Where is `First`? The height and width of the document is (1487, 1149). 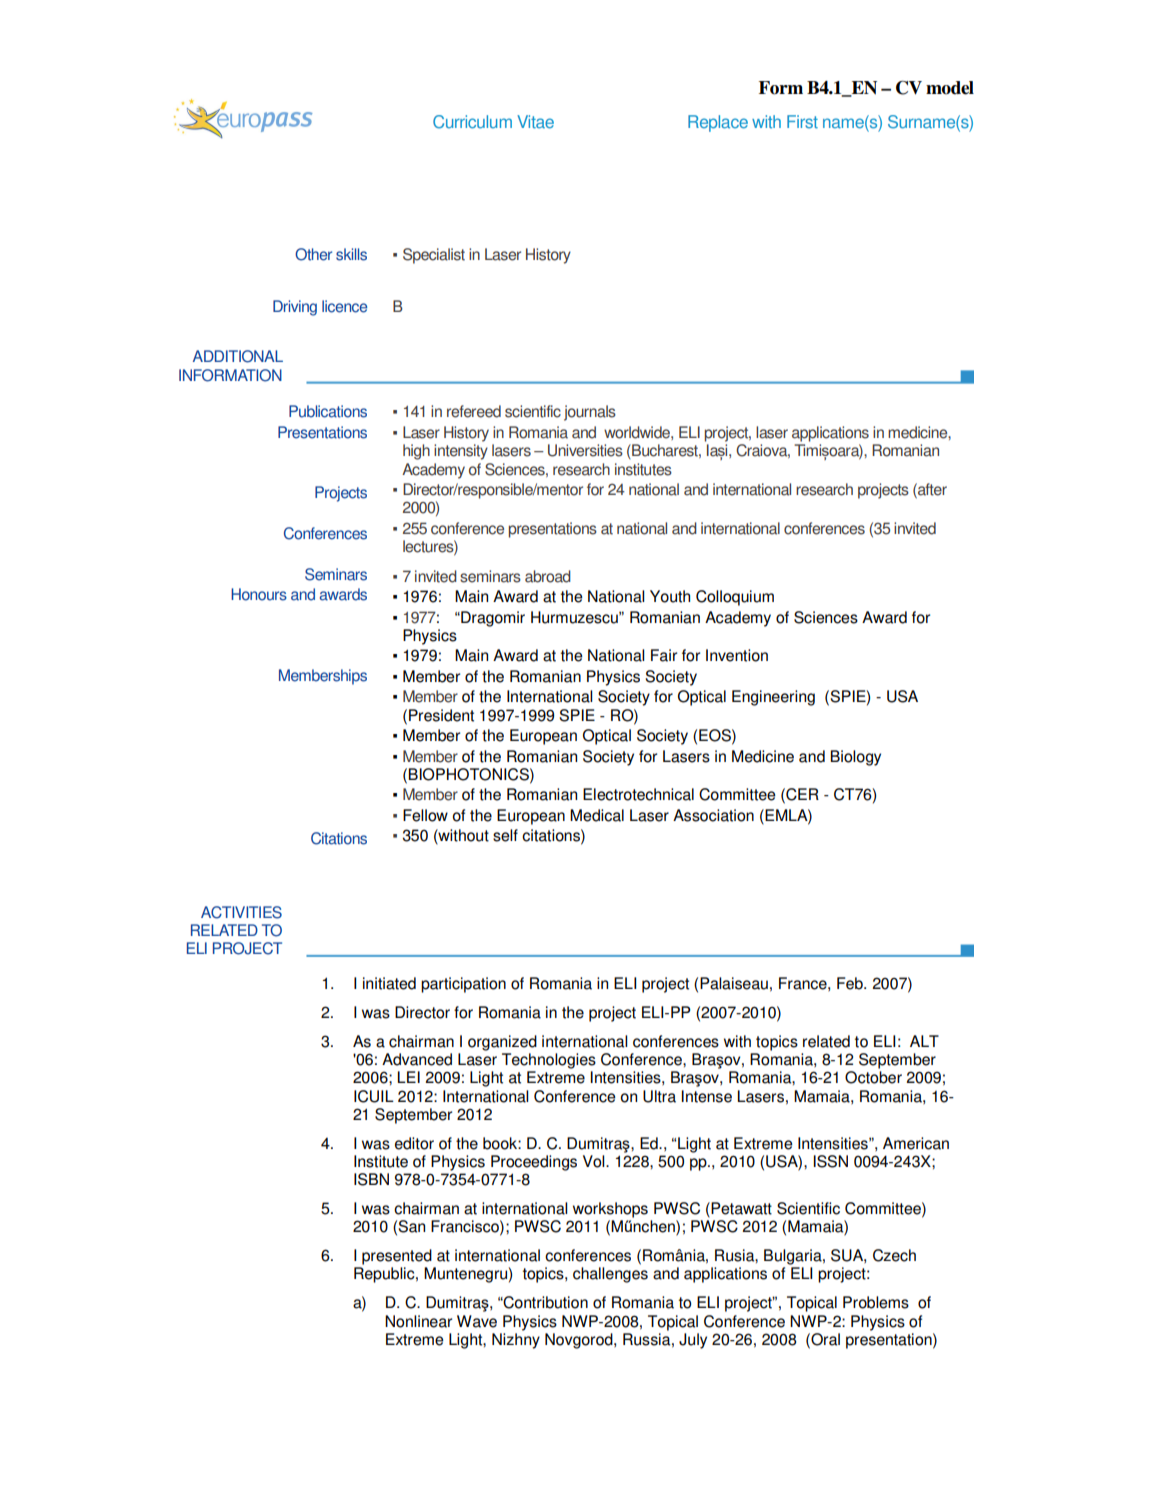 First is located at coordinates (802, 122).
